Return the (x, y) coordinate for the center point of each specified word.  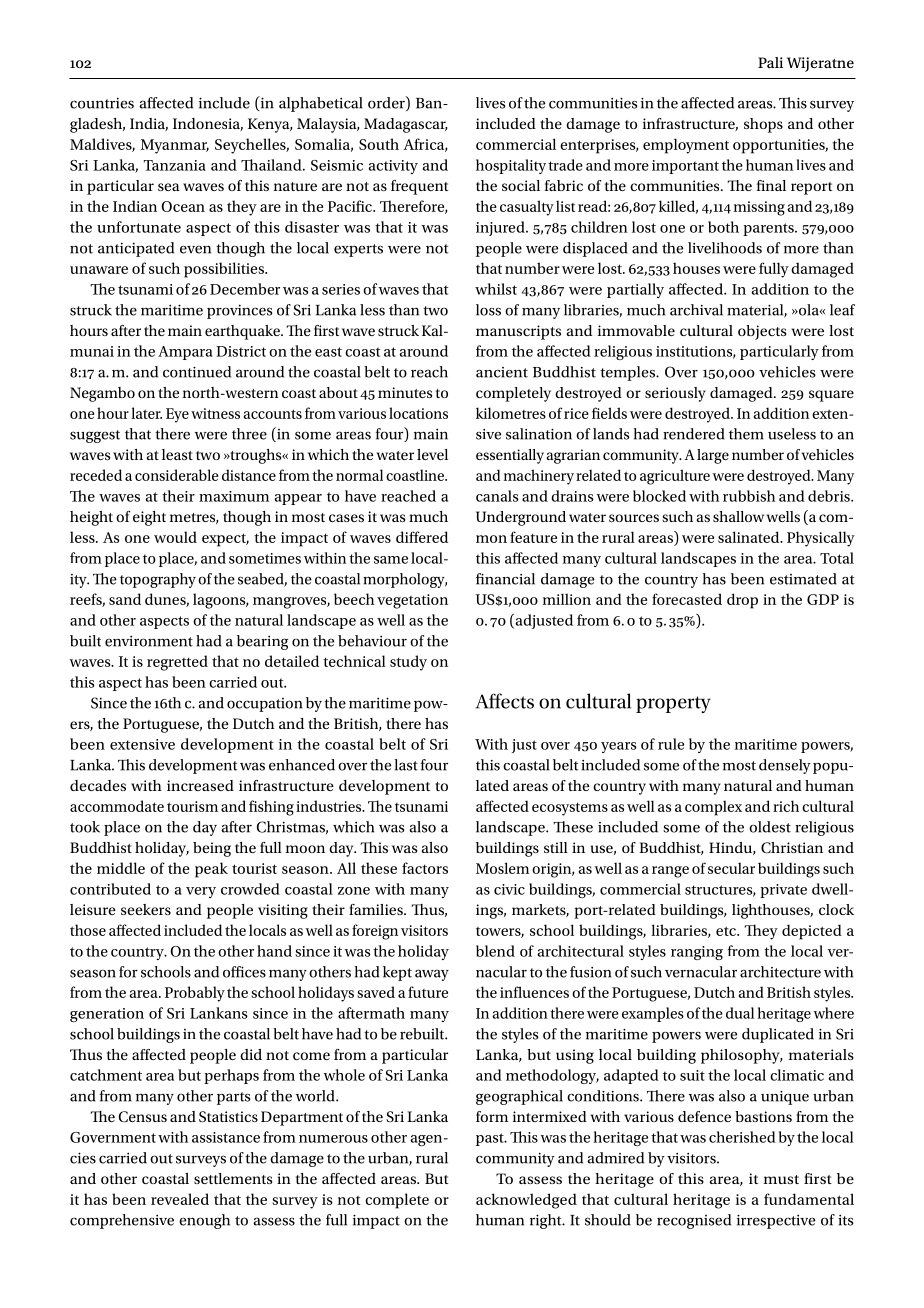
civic (509, 889)
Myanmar (175, 146)
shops (763, 125)
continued (197, 372)
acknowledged (526, 1201)
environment (149, 641)
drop (742, 601)
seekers (146, 909)
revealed (180, 1199)
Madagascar (405, 125)
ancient (502, 372)
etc (727, 931)
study (408, 663)
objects (762, 332)
